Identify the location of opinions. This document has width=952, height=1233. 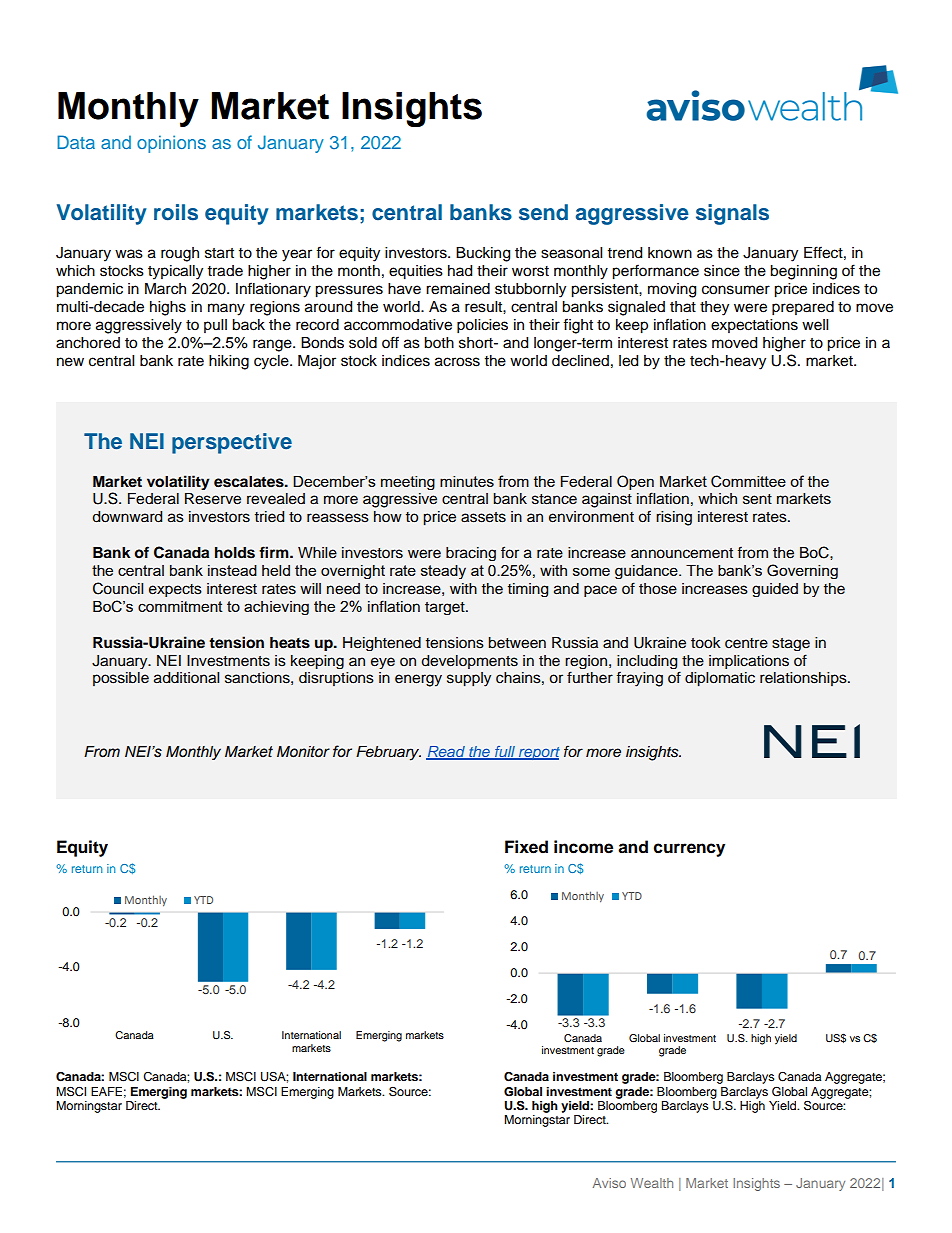
(171, 144).
